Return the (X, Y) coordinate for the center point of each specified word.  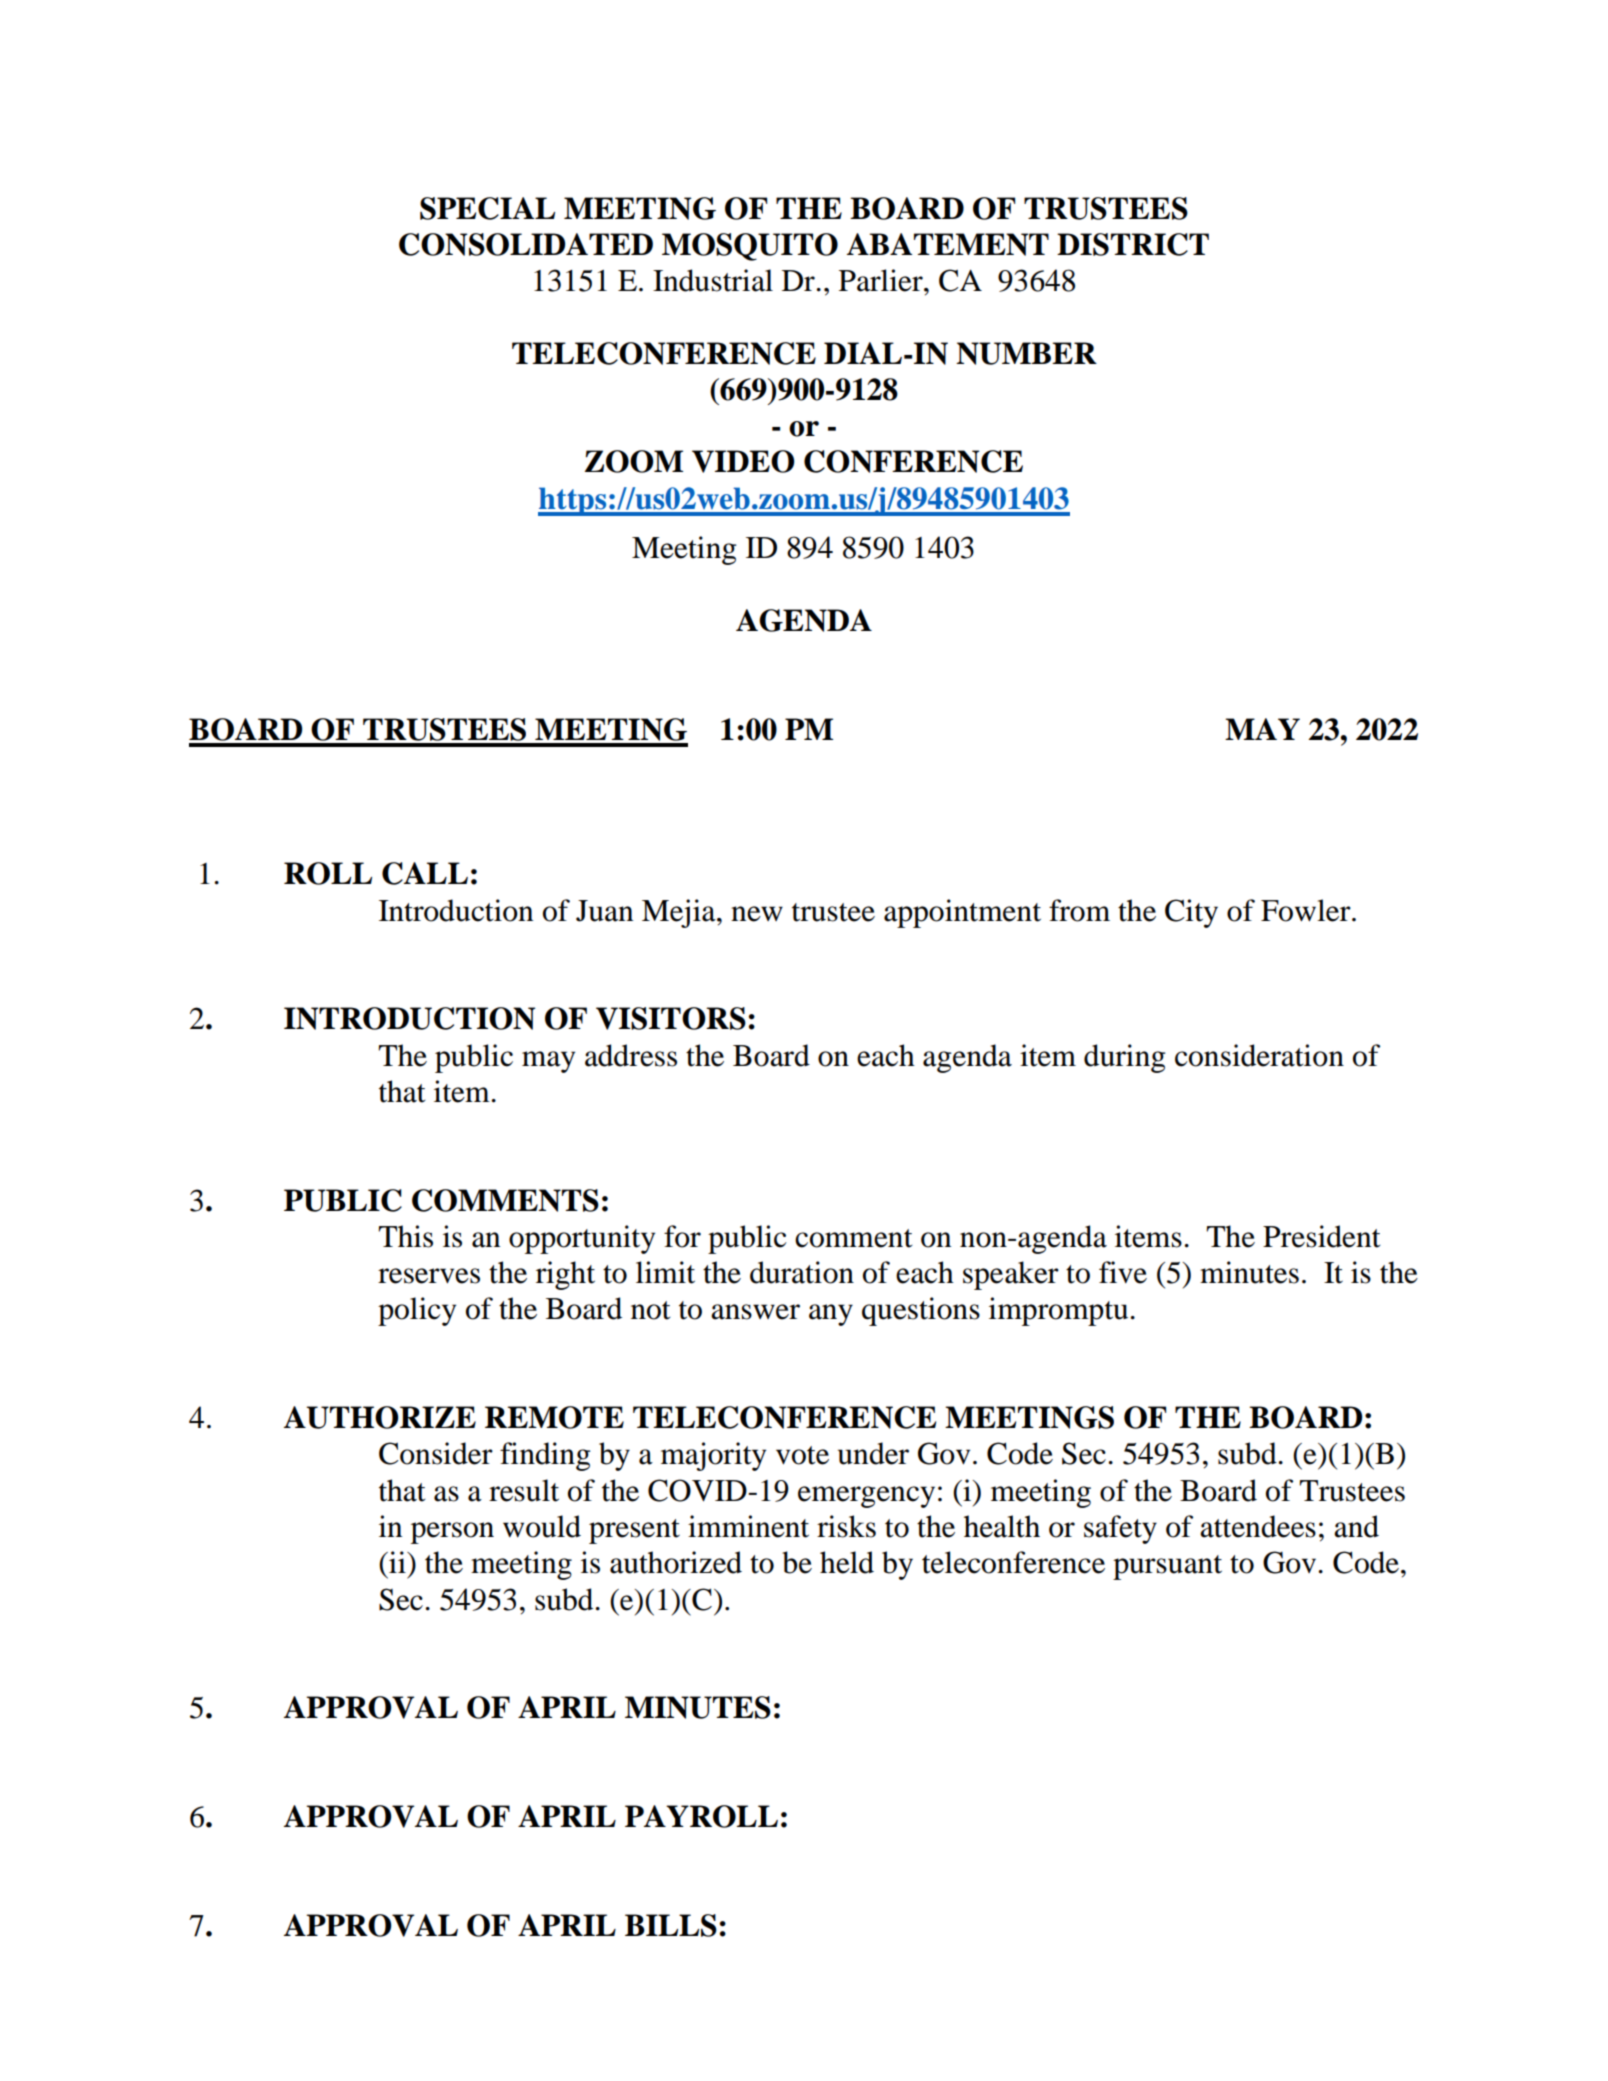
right (565, 1275)
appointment (962, 913)
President (1322, 1236)
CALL (425, 873)
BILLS (671, 1925)
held (847, 1562)
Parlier (882, 280)
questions (921, 1311)
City (1191, 913)
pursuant (1167, 1567)
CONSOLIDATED (526, 244)
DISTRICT (1133, 244)
